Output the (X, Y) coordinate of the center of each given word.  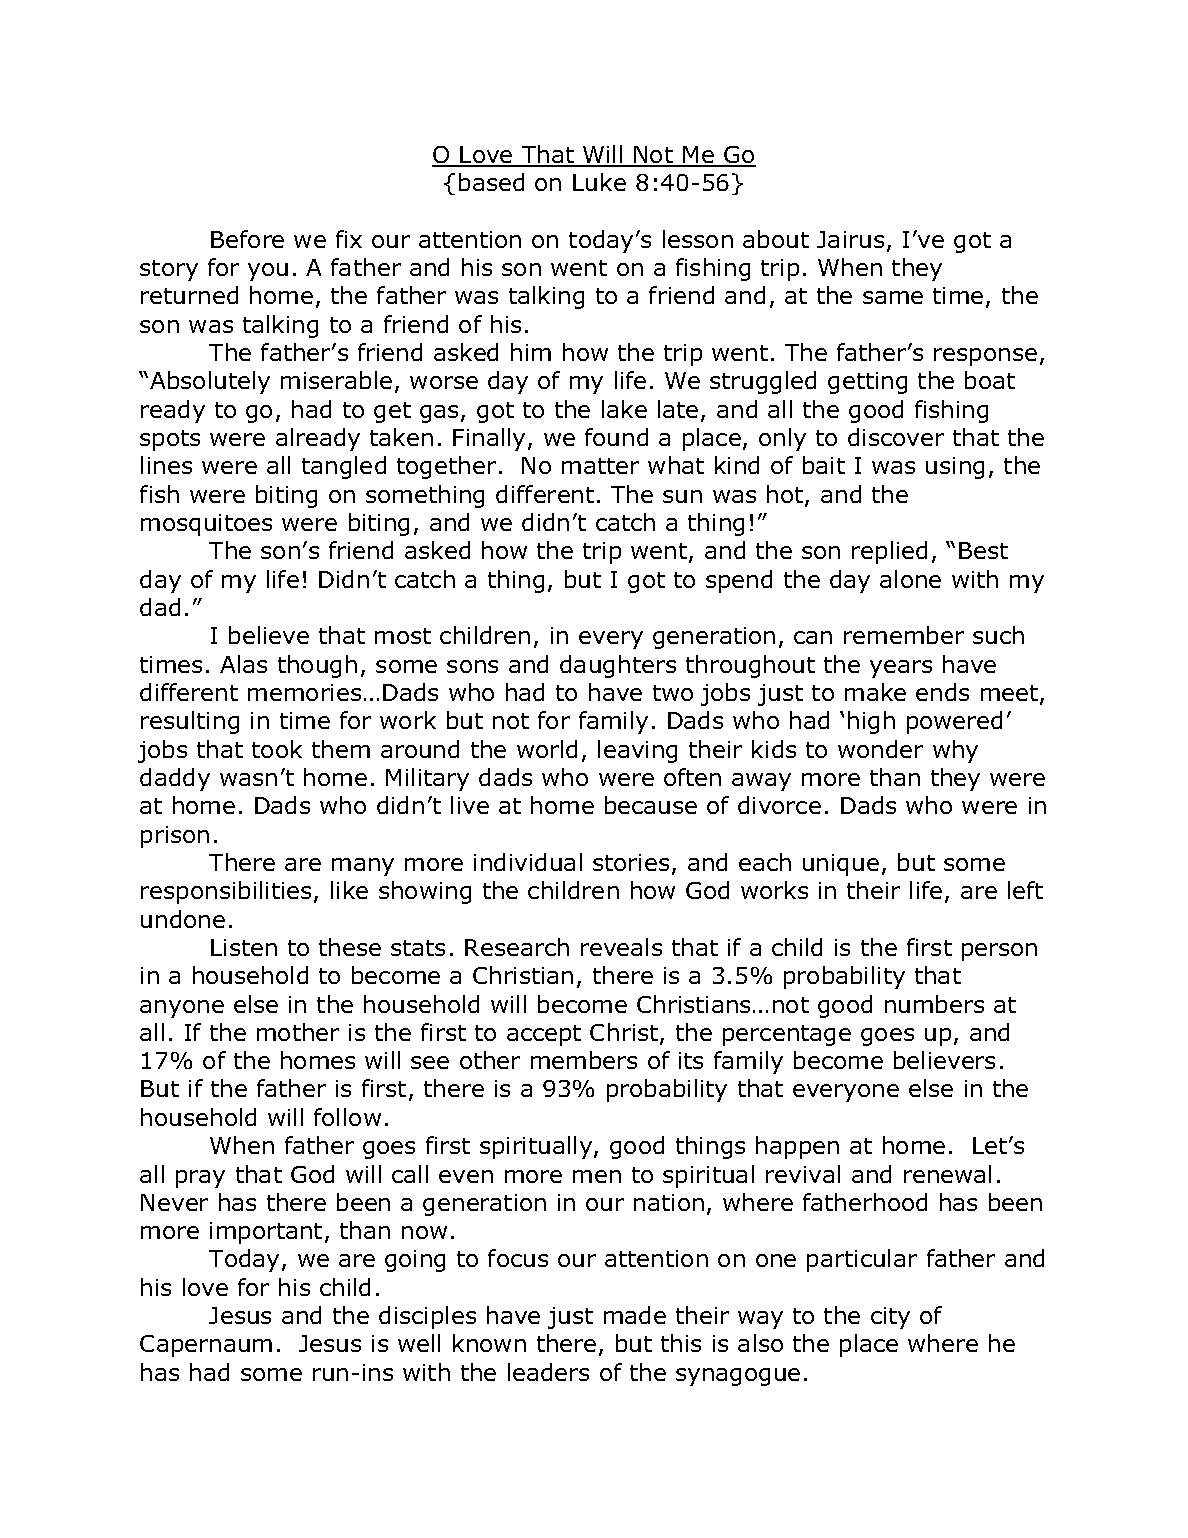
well (419, 1343)
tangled (344, 467)
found (616, 437)
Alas (243, 664)
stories (631, 862)
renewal (947, 1174)
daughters (618, 666)
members (584, 1060)
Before (247, 239)
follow (347, 1117)
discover (896, 437)
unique (841, 865)
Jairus (850, 239)
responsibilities (226, 892)
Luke (599, 182)
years (901, 669)
